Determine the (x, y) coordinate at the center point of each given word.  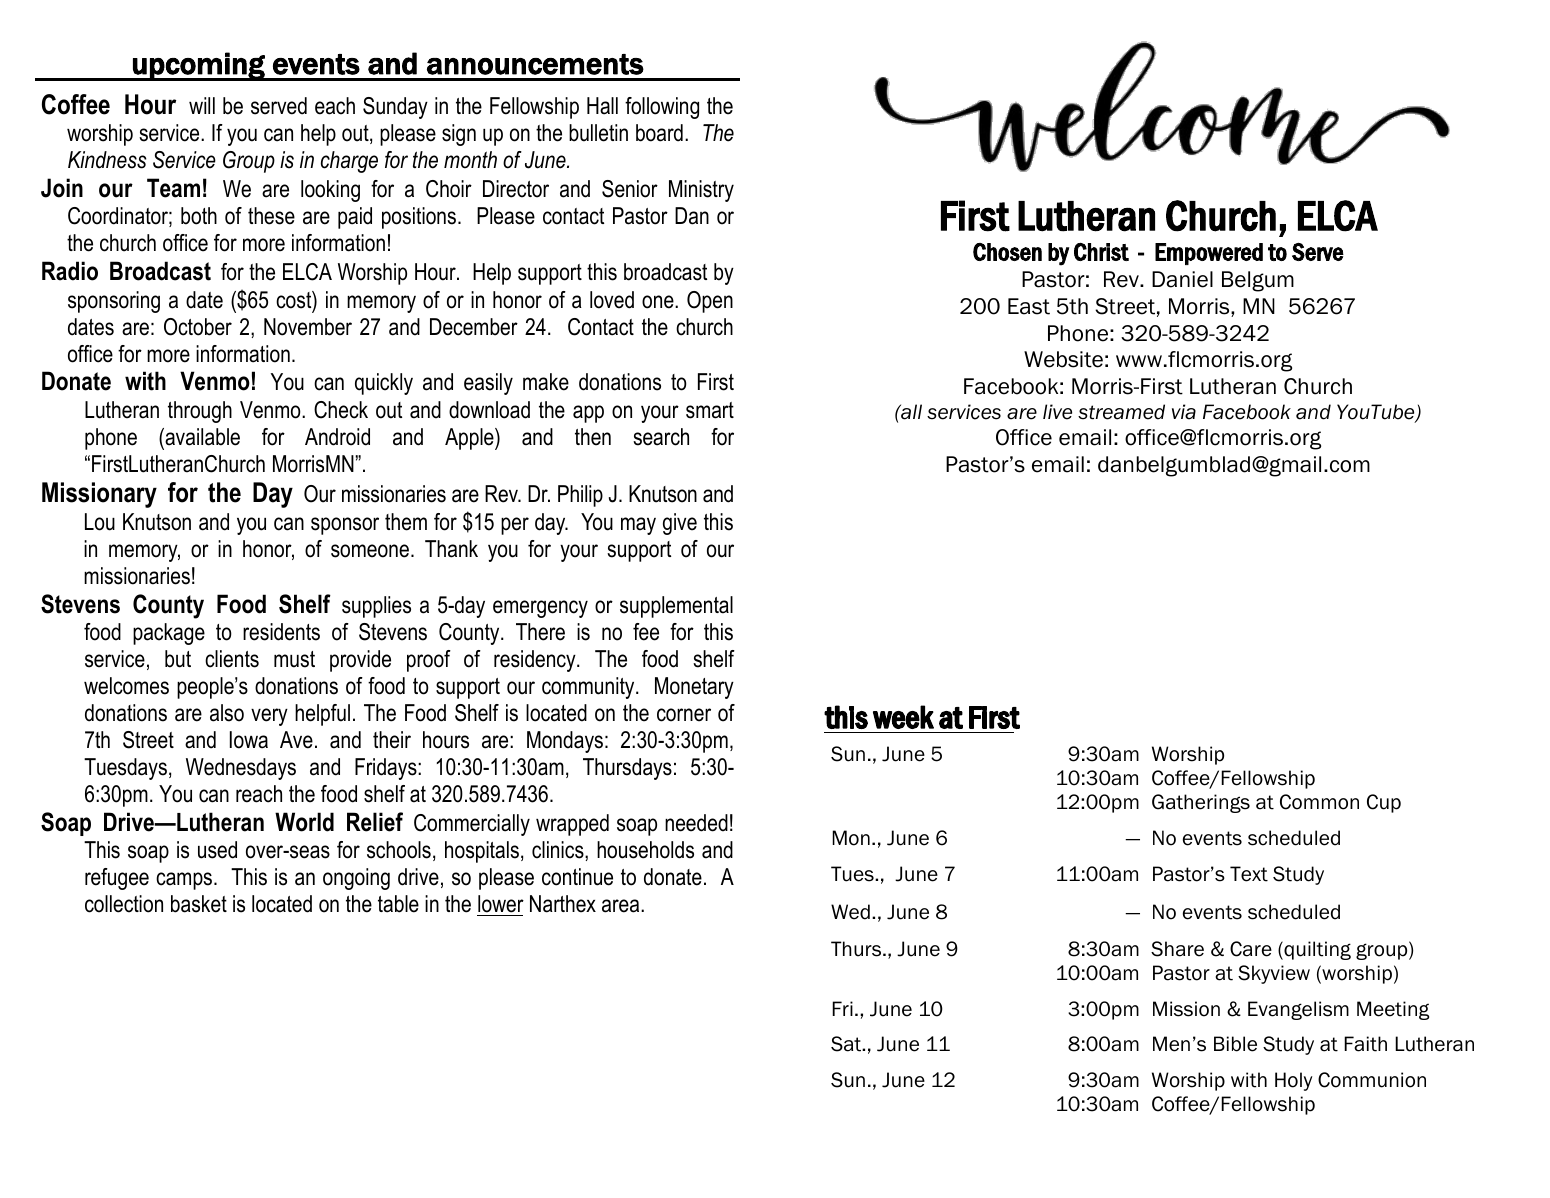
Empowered (1209, 254)
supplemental (676, 607)
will (202, 105)
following (662, 108)
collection (124, 904)
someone (370, 551)
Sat (847, 1044)
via (1184, 412)
